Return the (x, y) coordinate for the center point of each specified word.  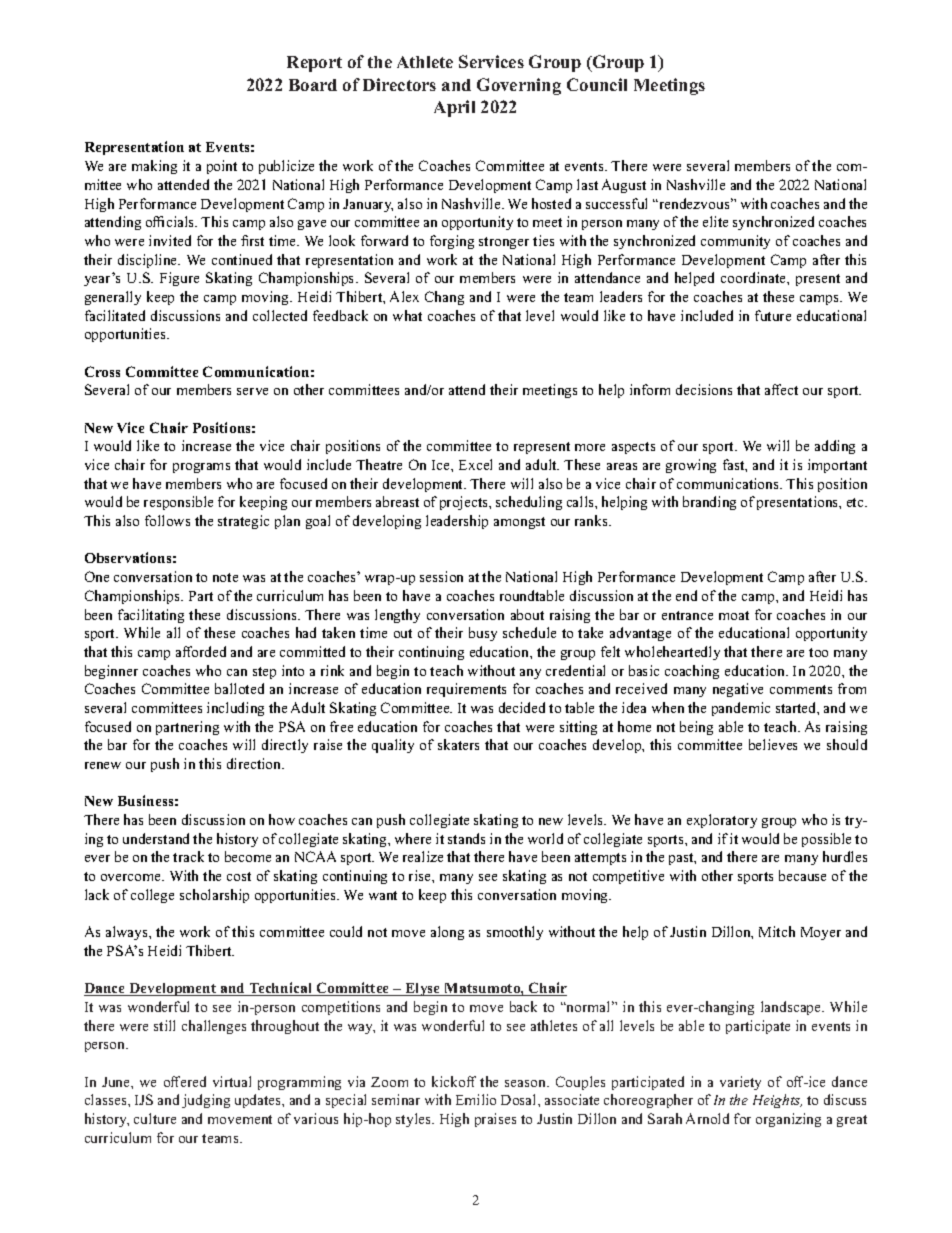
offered (185, 1081)
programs (201, 468)
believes (773, 744)
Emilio (476, 1099)
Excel (475, 464)
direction (255, 763)
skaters (458, 744)
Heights (777, 1101)
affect (781, 389)
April (454, 108)
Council (597, 84)
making (154, 167)
